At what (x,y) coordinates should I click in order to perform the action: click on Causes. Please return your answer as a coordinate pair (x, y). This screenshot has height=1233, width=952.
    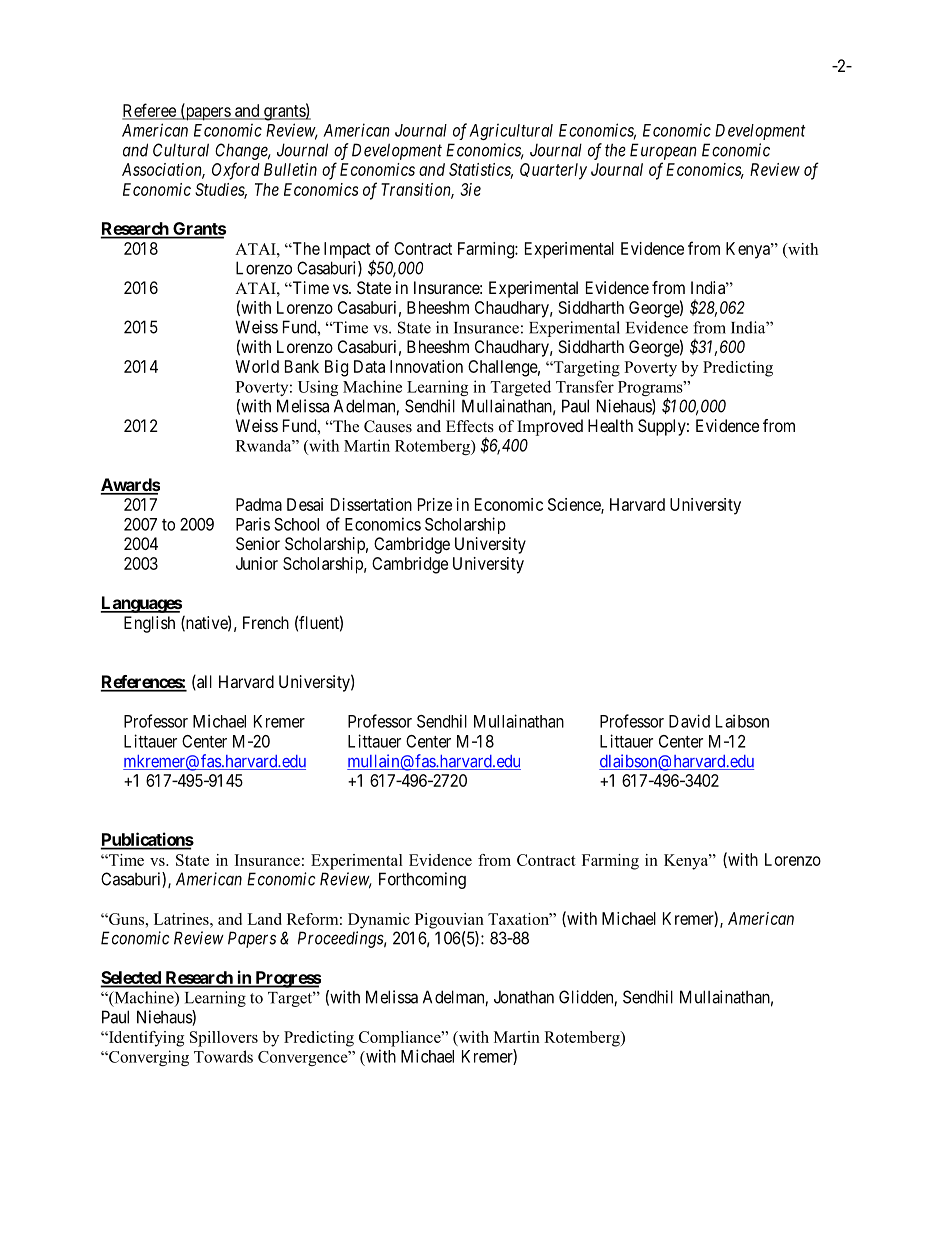
    Looking at the image, I should click on (388, 426).
